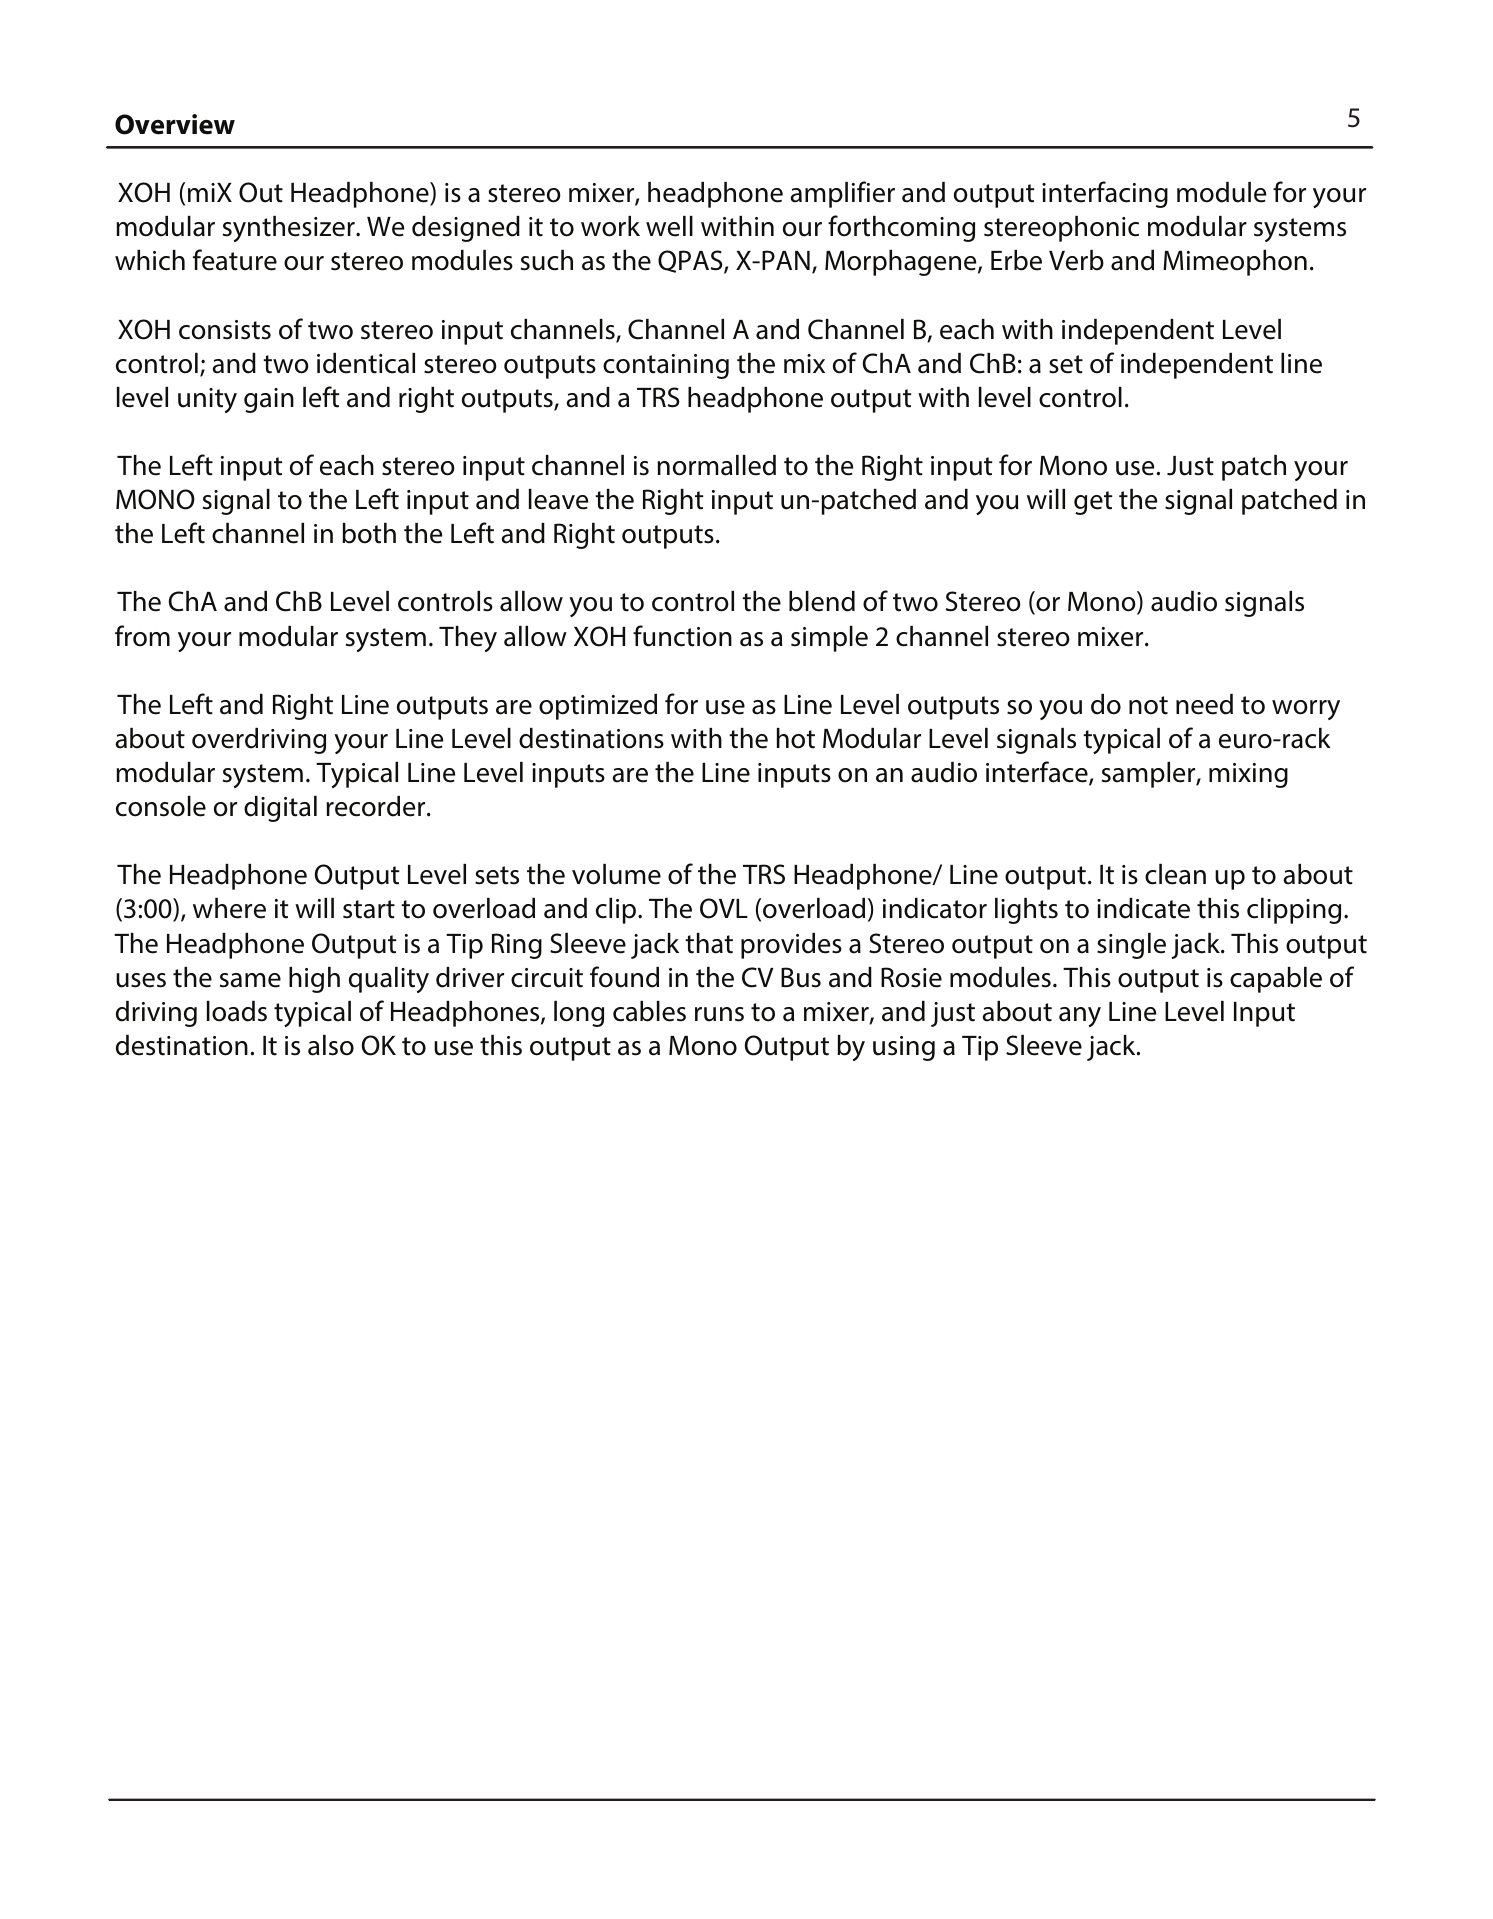 This document has height=1919, width=1493. I want to click on Overview, so click(175, 124).
